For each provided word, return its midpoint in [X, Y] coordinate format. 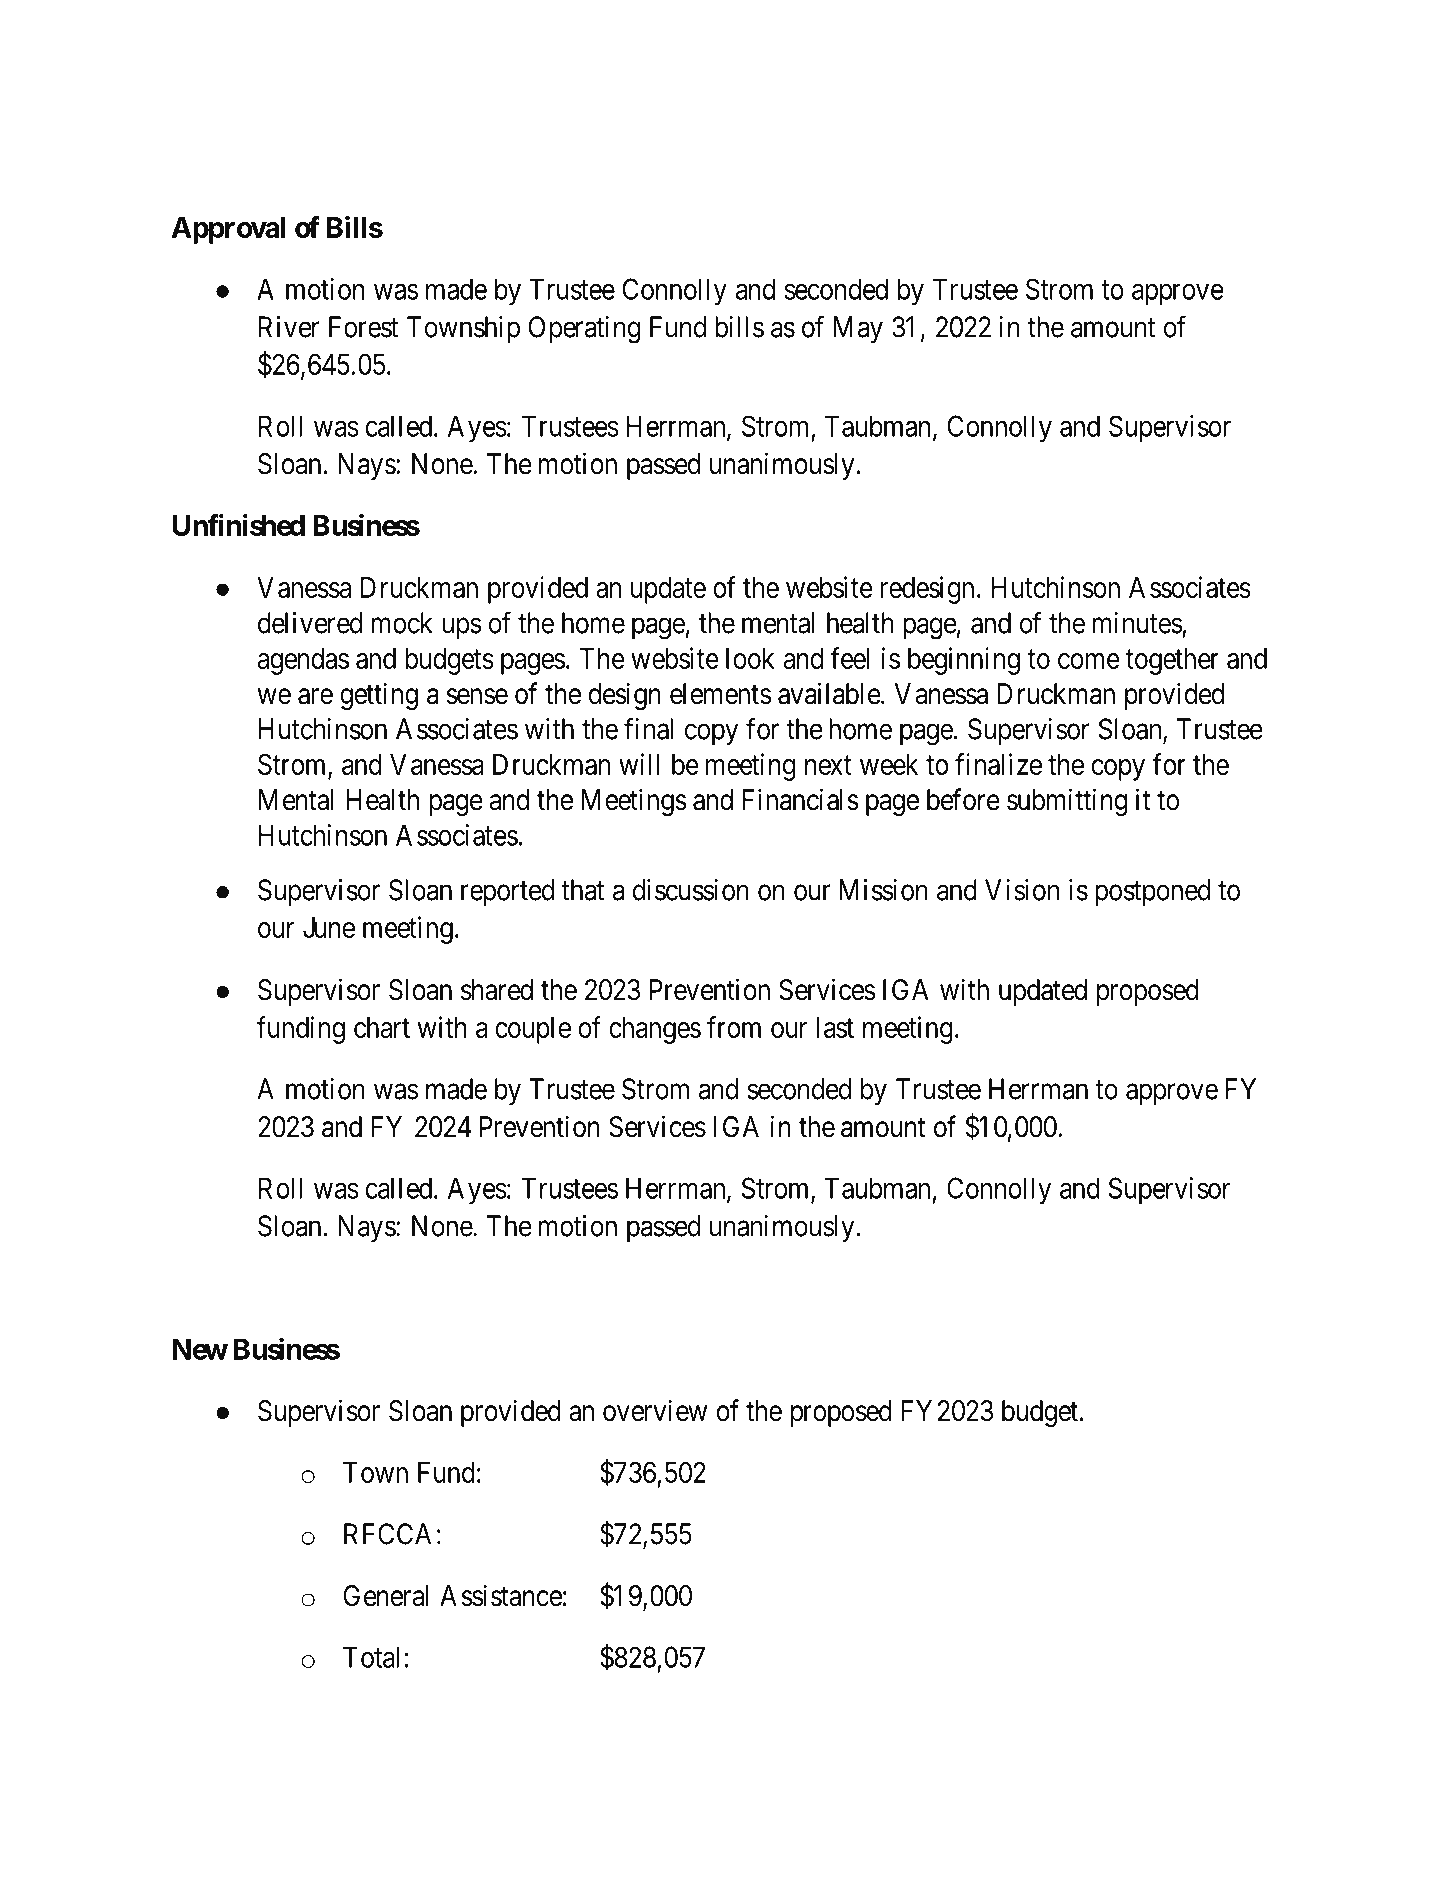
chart [382, 1027]
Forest [363, 327]
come [1089, 661]
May [858, 329]
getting [379, 696]
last [835, 1027]
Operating [584, 330]
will [639, 764]
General [386, 1596]
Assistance [501, 1595]
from [734, 1027]
